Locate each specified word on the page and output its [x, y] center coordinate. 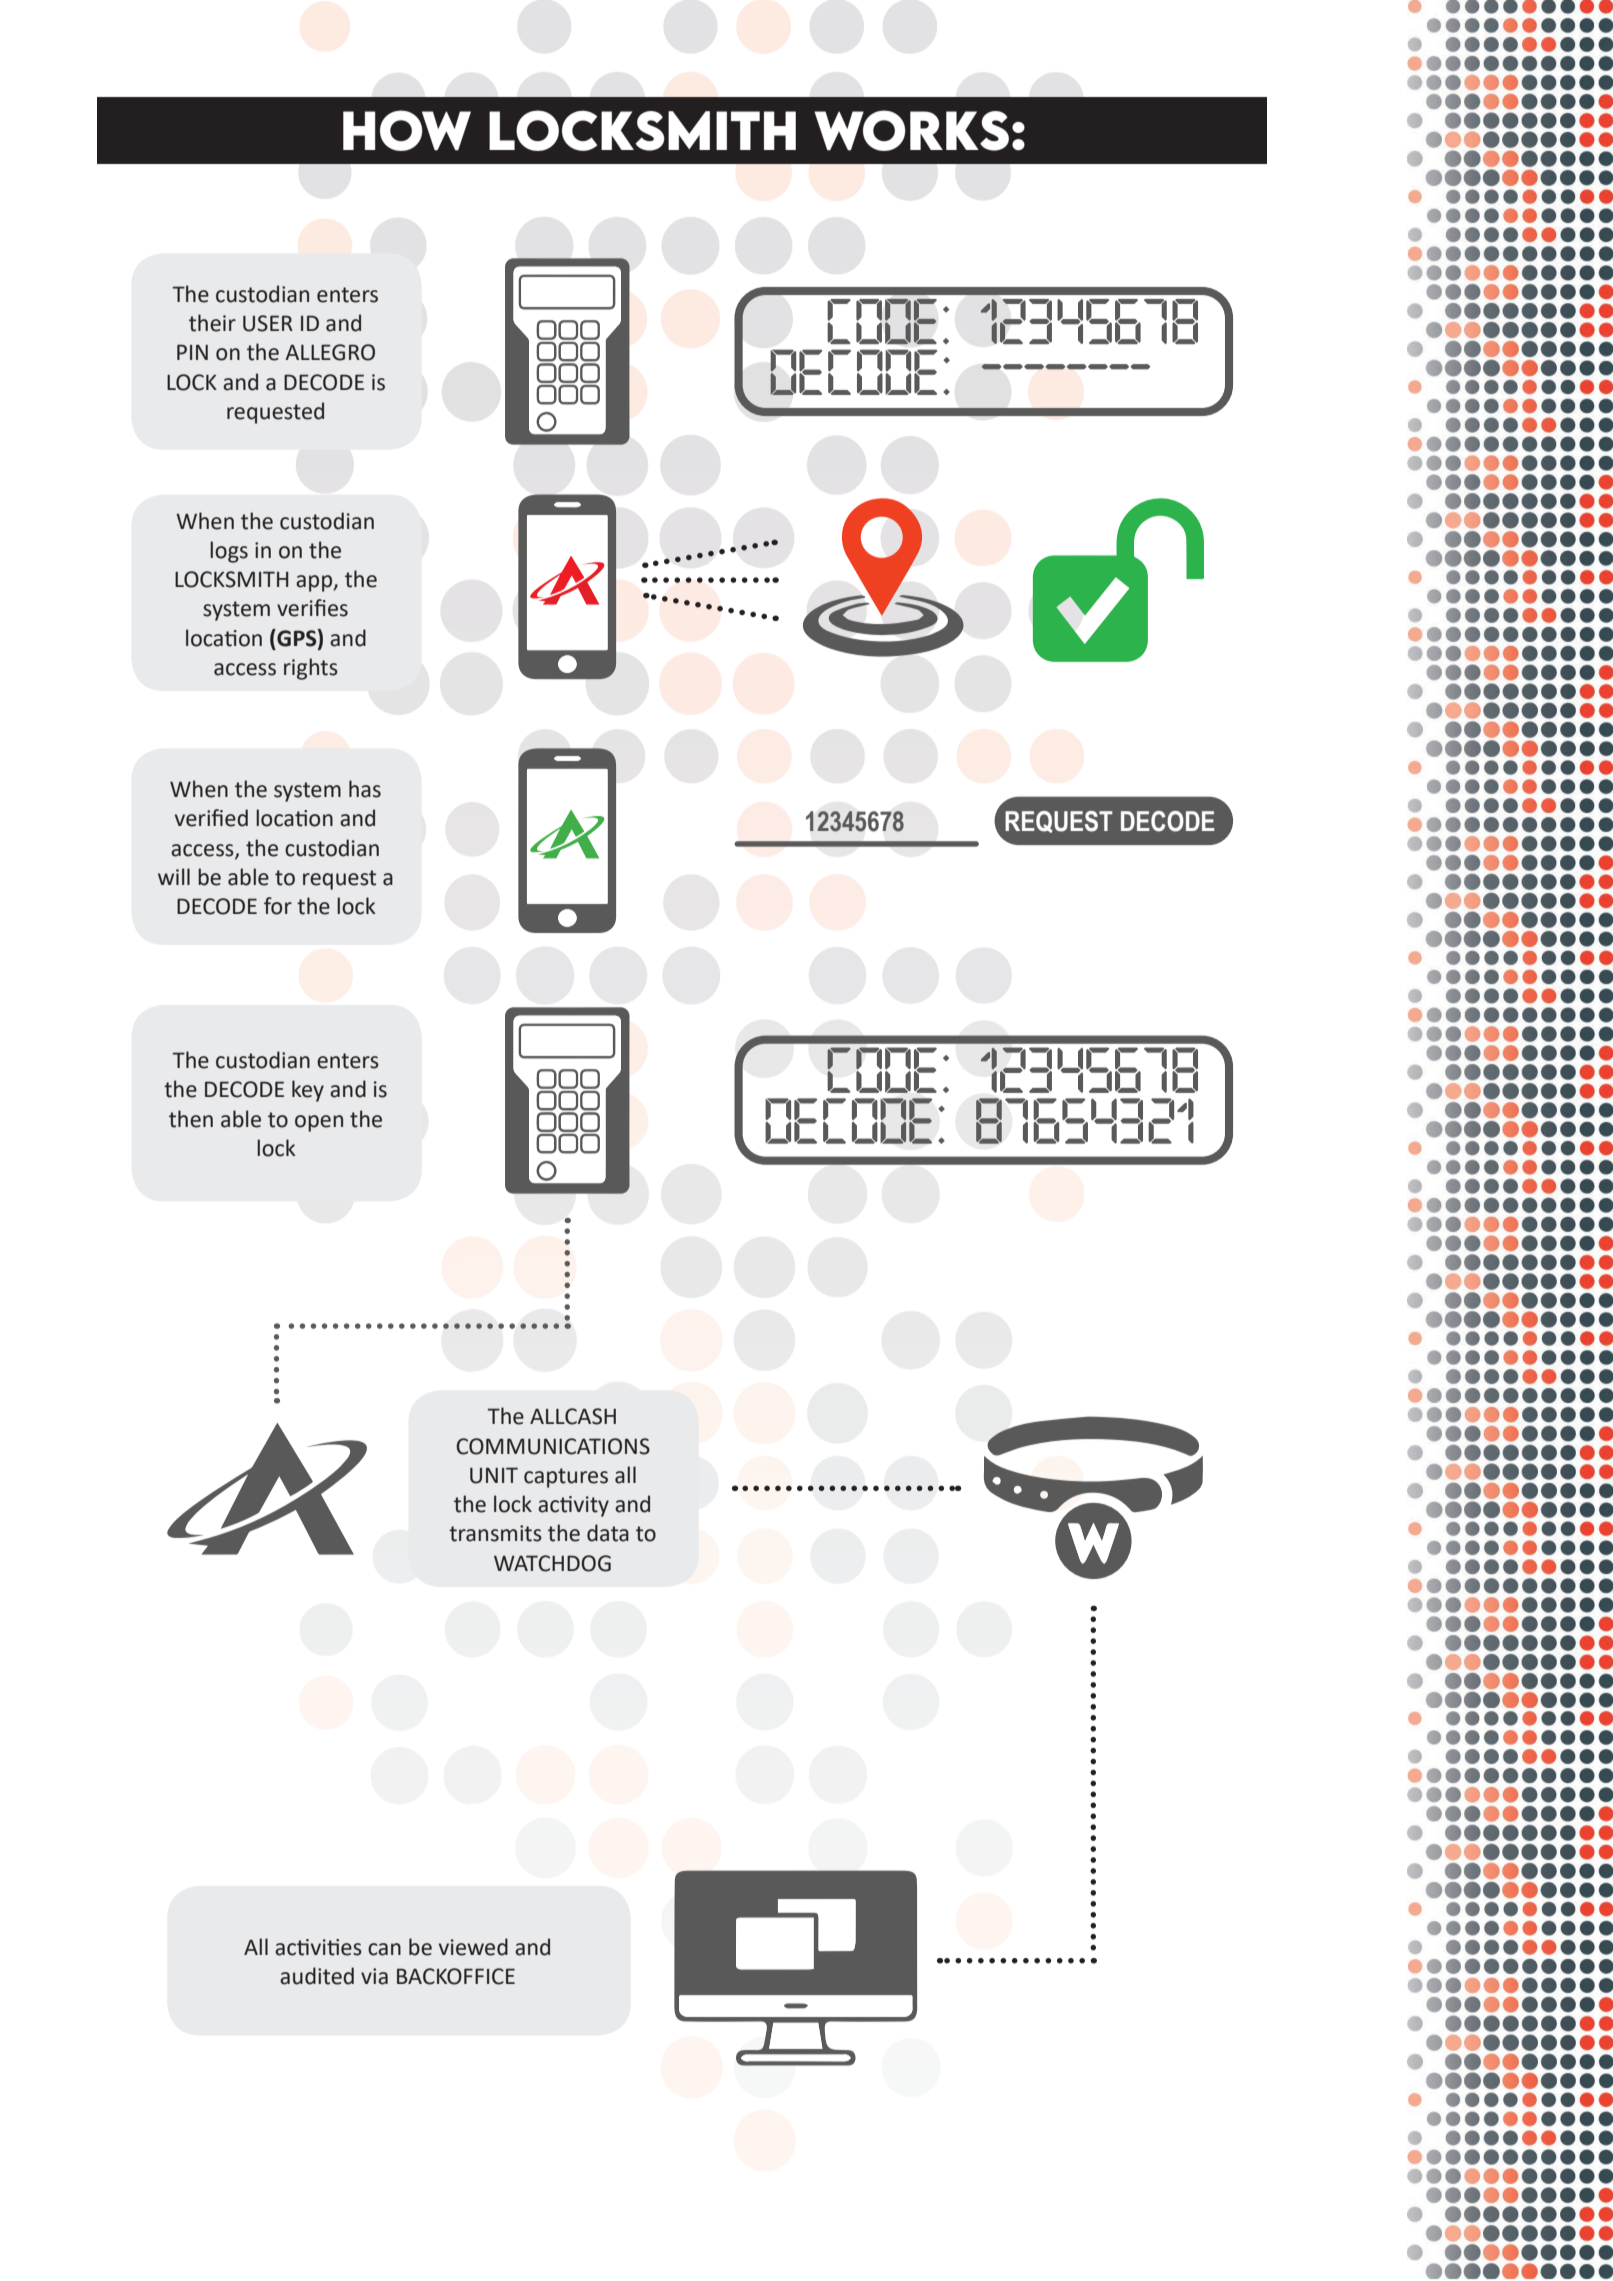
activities [318, 1947]
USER [268, 323]
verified [211, 818]
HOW [407, 130]
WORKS [911, 130]
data [608, 1533]
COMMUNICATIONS [553, 1446]
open [319, 1123]
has [365, 789]
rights [311, 669]
